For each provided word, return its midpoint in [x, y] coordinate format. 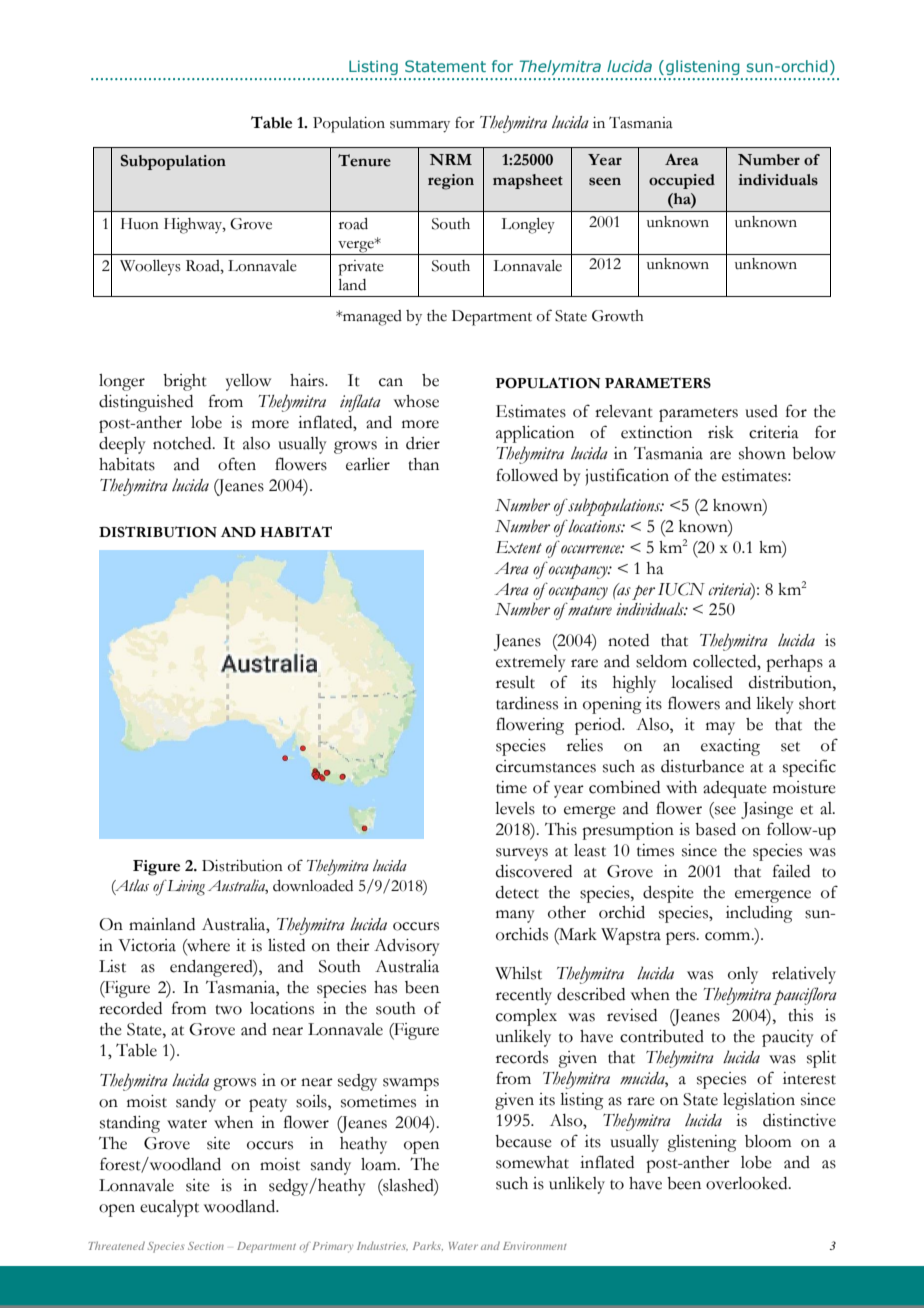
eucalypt [169, 1208]
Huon [140, 224]
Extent [519, 547]
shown [762, 453]
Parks [428, 1246]
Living [185, 887]
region [451, 182]
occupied [682, 181]
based [715, 829]
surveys [522, 854]
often [237, 464]
